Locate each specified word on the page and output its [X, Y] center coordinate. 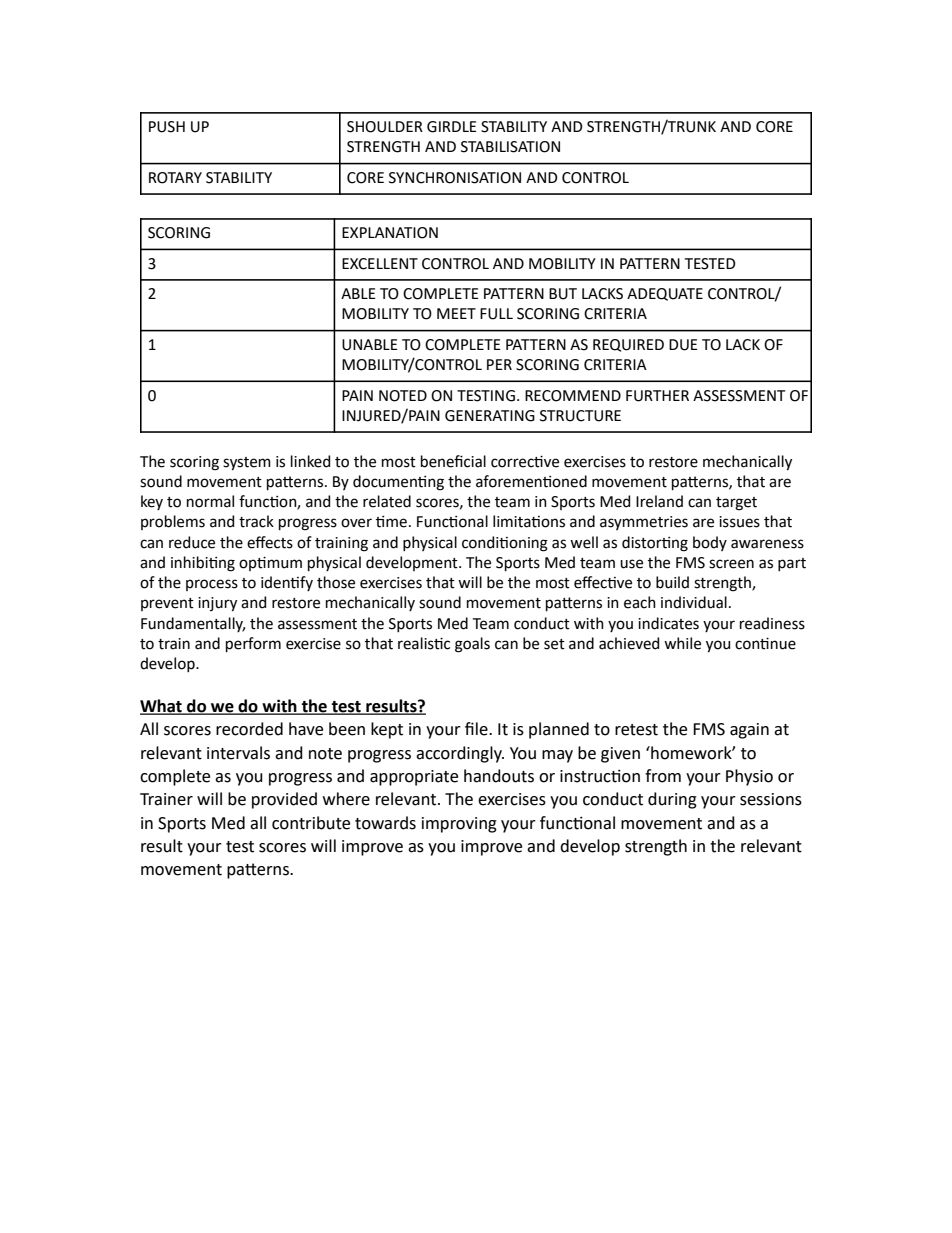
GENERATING [490, 416]
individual [694, 602]
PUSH [167, 127]
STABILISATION [510, 147]
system [247, 464]
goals [472, 645]
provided [284, 800]
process [212, 585]
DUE [683, 345]
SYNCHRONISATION [455, 178]
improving [459, 825]
